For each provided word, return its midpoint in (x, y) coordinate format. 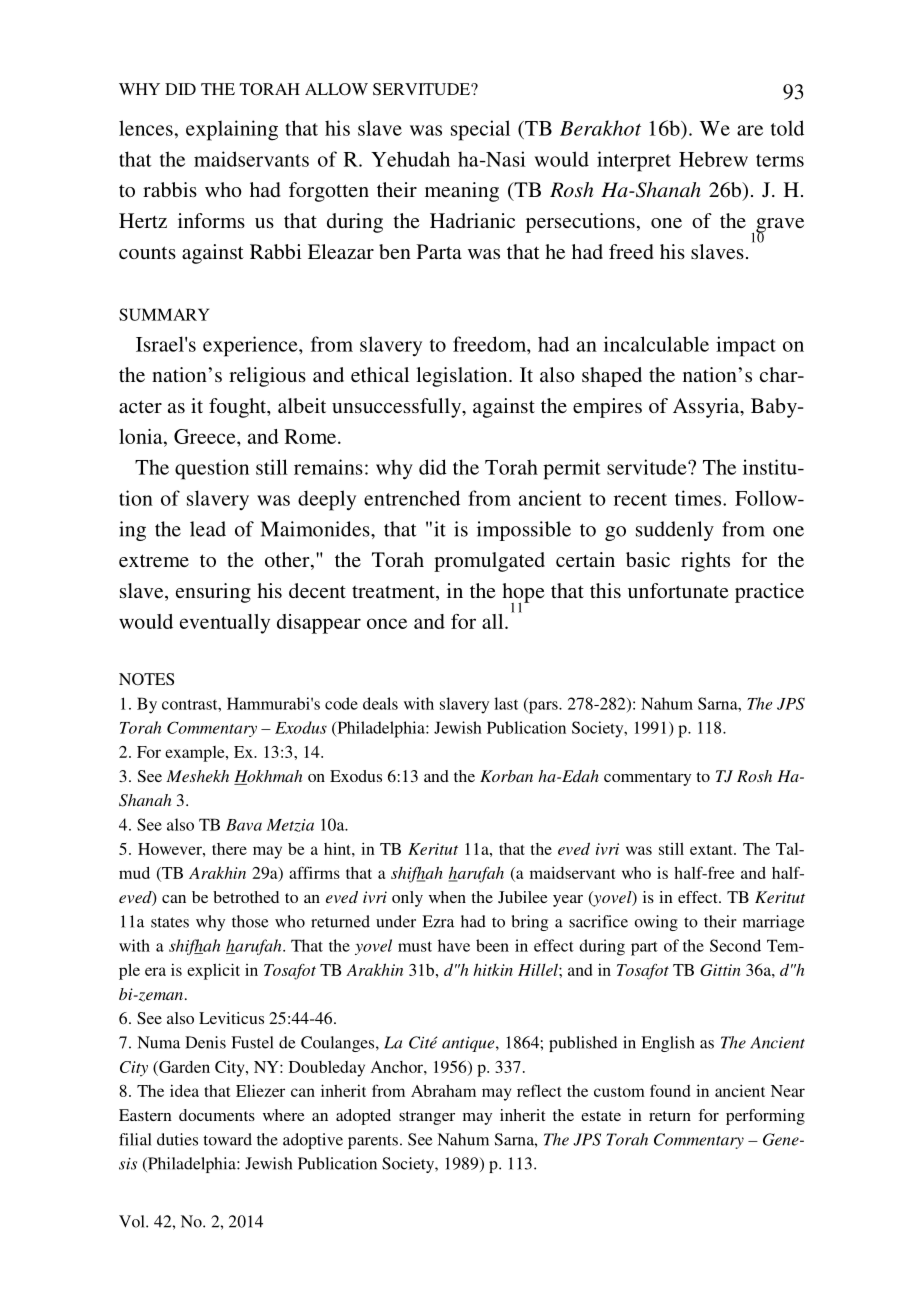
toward (227, 1139)
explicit (213, 971)
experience (251, 346)
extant (712, 850)
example (196, 754)
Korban (506, 776)
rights (705, 562)
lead (208, 529)
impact (746, 346)
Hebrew (713, 159)
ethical (380, 374)
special (480, 130)
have (454, 945)
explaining (232, 130)
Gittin (720, 970)
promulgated (489, 562)
